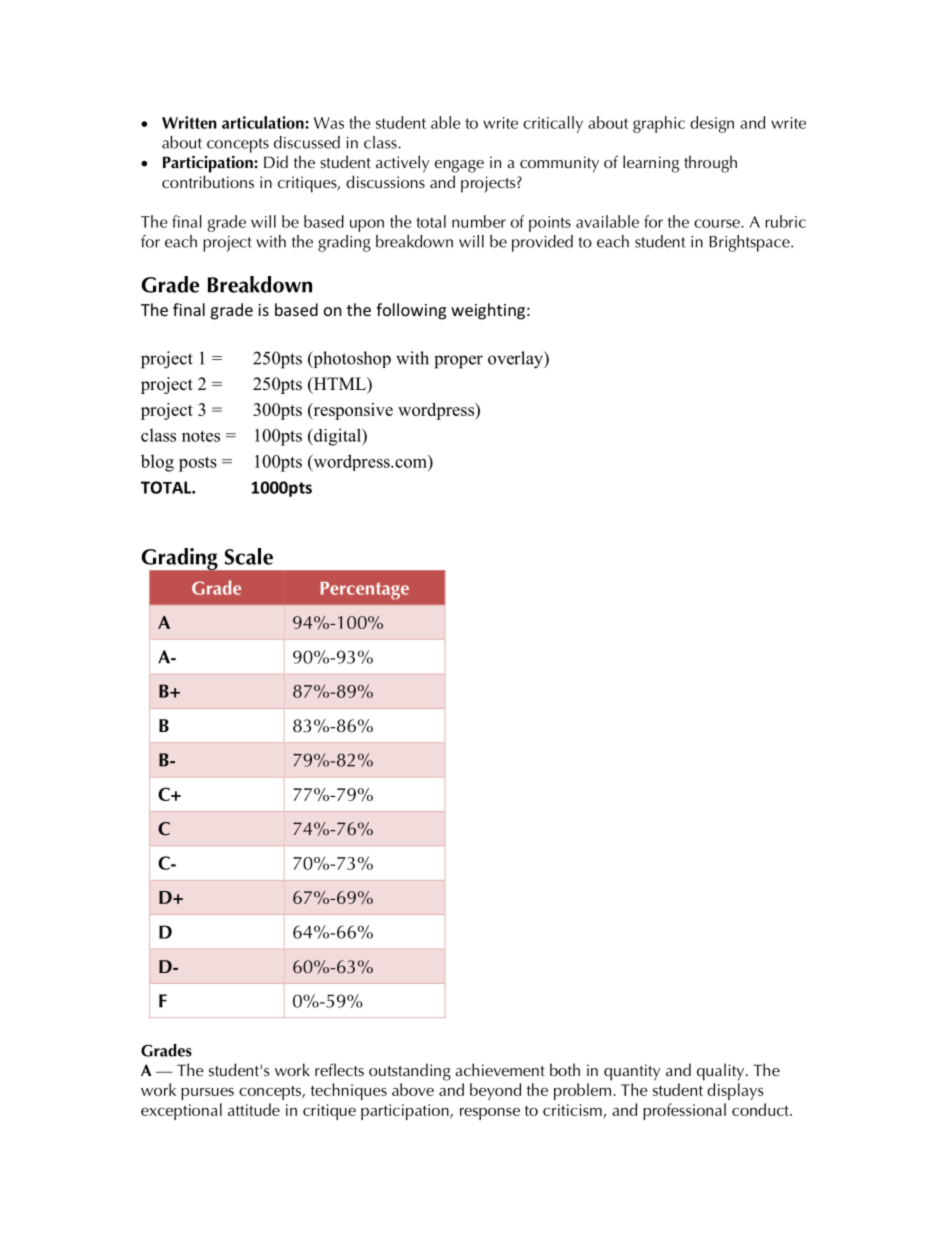 The width and height of the page is (952, 1233). I want to click on Percentage, so click(364, 591).
